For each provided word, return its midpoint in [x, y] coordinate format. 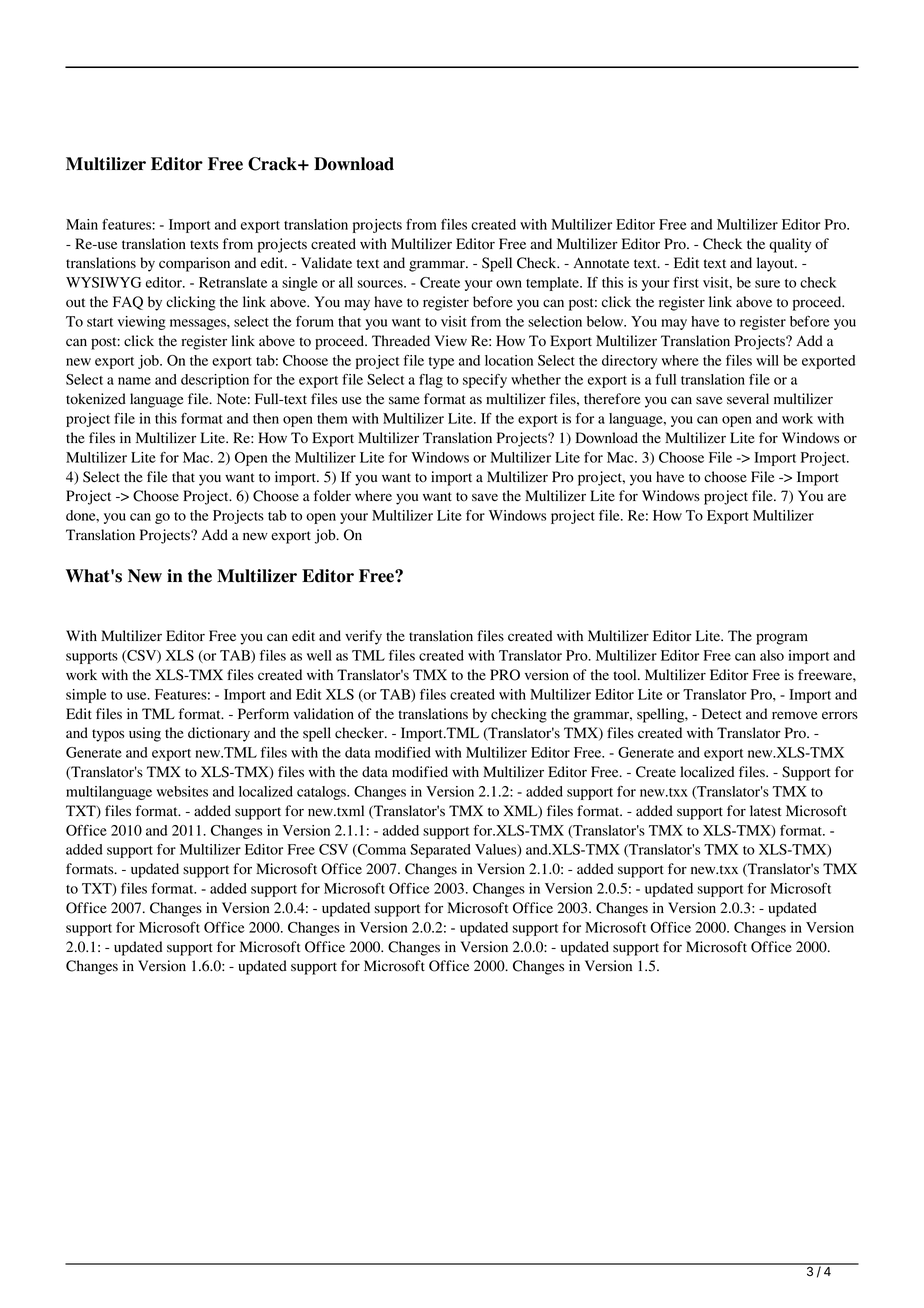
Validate [326, 262]
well [319, 655]
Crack [273, 164]
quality [790, 245]
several [748, 398]
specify [485, 381]
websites [182, 791]
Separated [440, 851]
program [782, 639]
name [134, 381]
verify [363, 637]
